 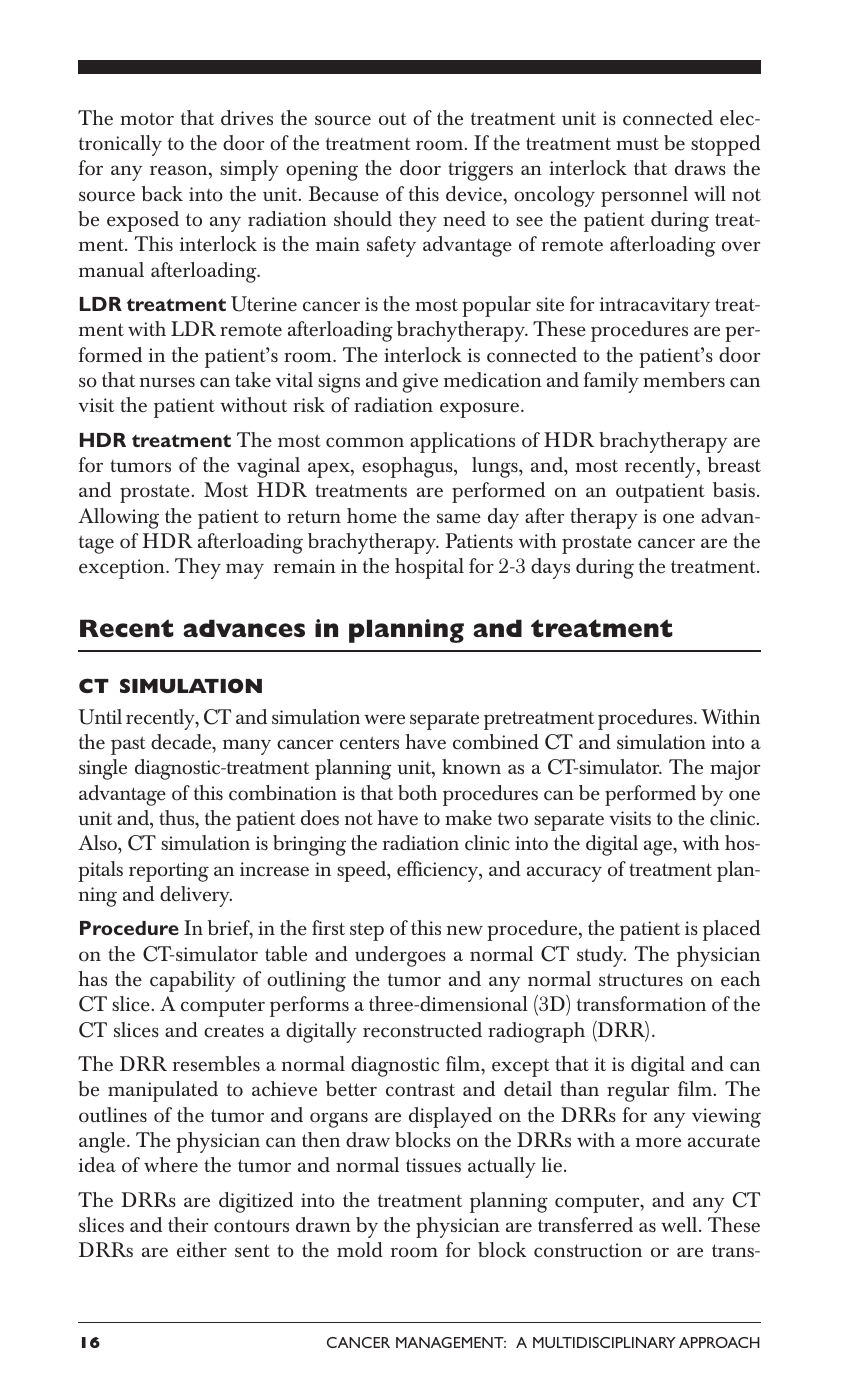 I want to click on delivery, so click(x=196, y=896).
